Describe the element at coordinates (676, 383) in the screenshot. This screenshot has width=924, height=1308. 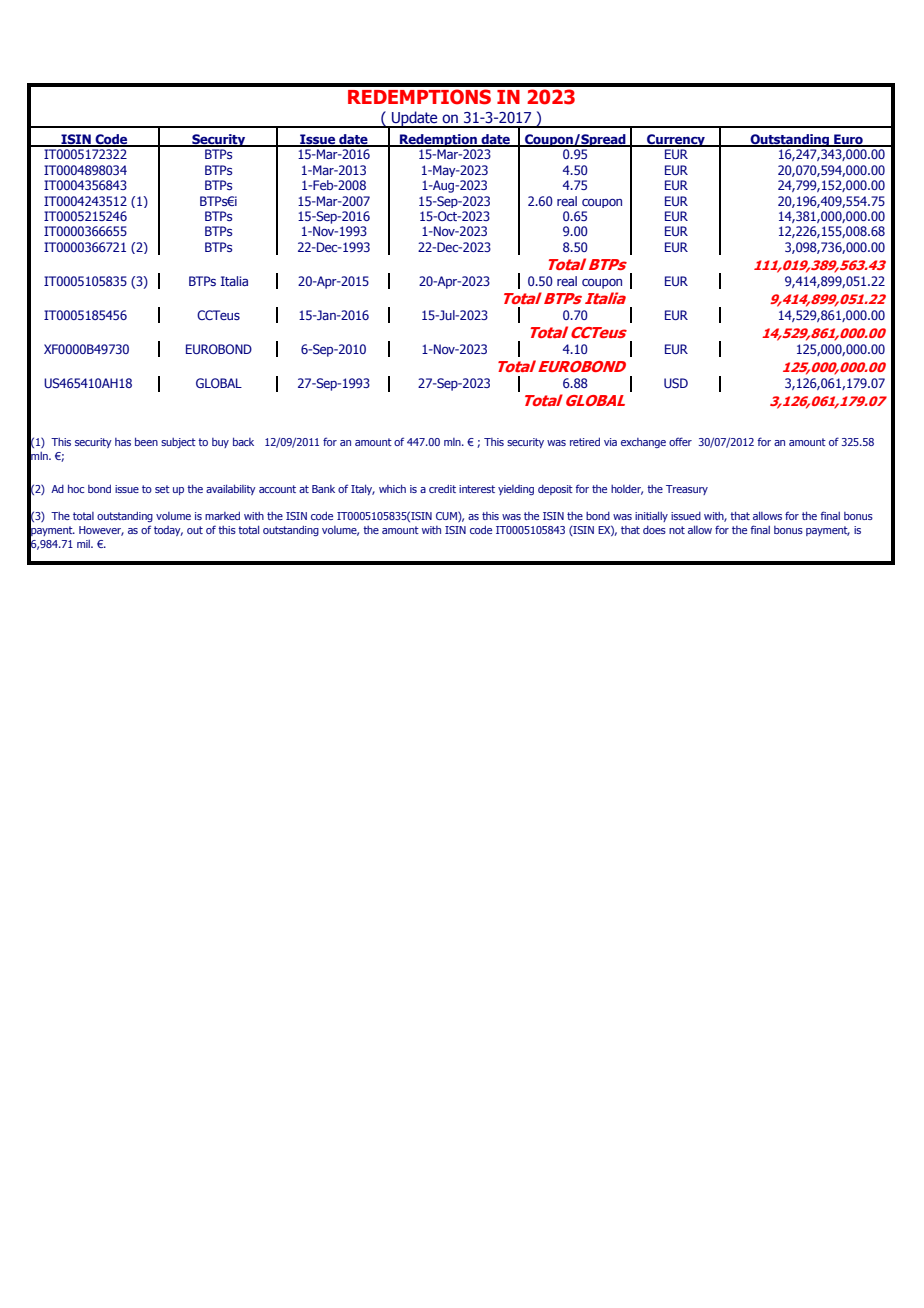
I see `USD` at that location.
